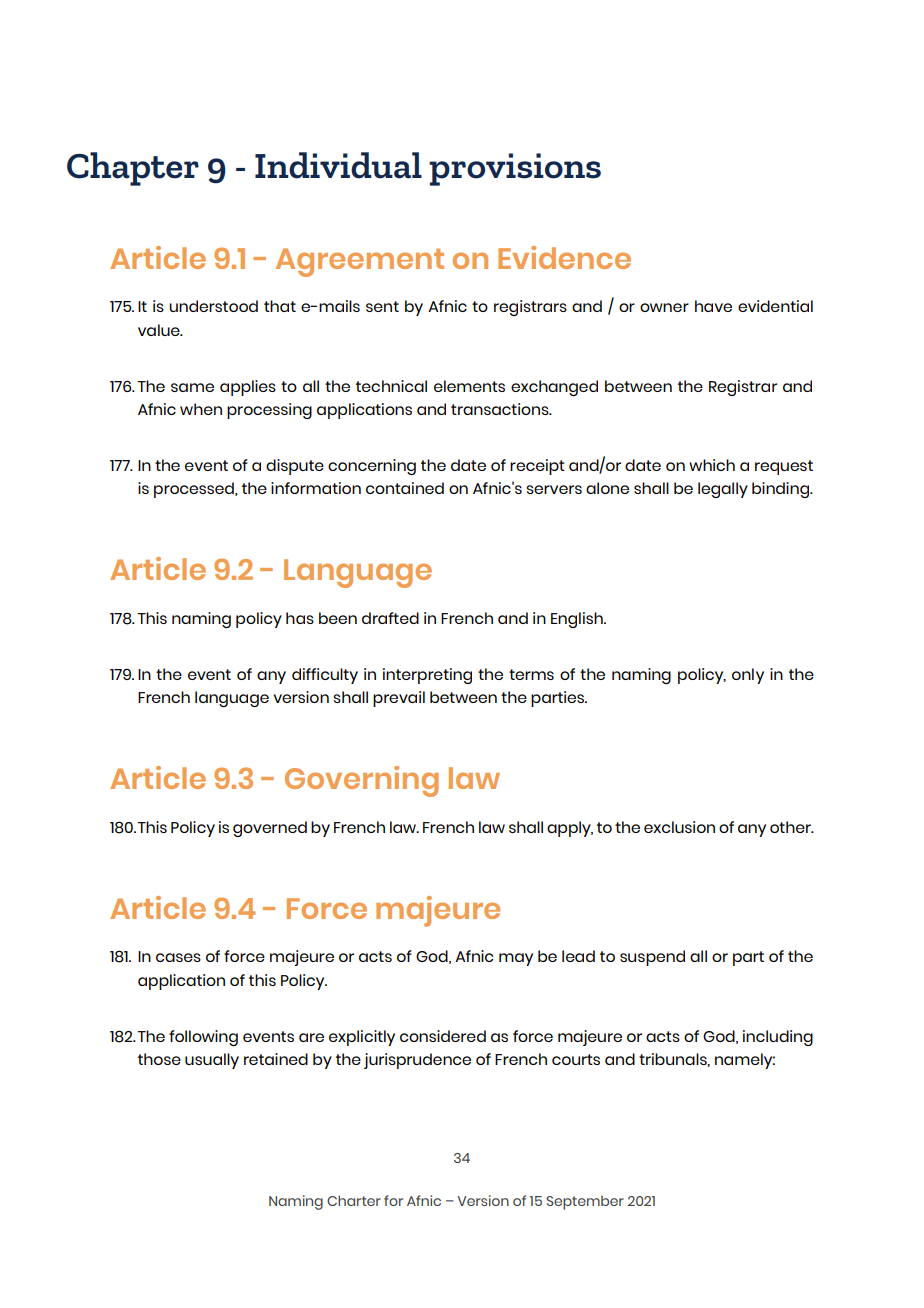  Describe the element at coordinates (201, 409) in the screenshot. I see `when` at that location.
